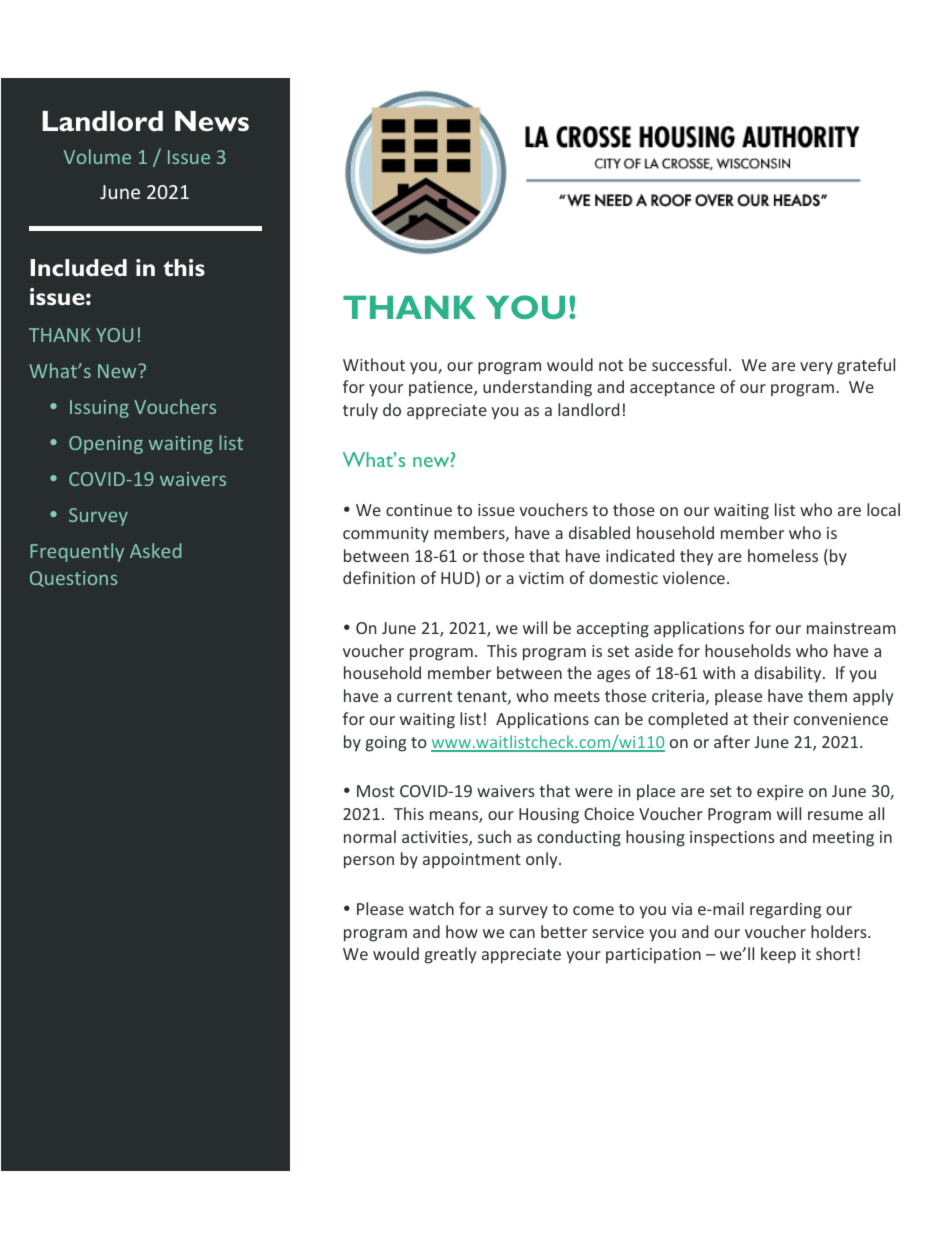 The height and width of the screenshot is (1233, 952). Describe the element at coordinates (369, 862) in the screenshot. I see `person` at that location.
